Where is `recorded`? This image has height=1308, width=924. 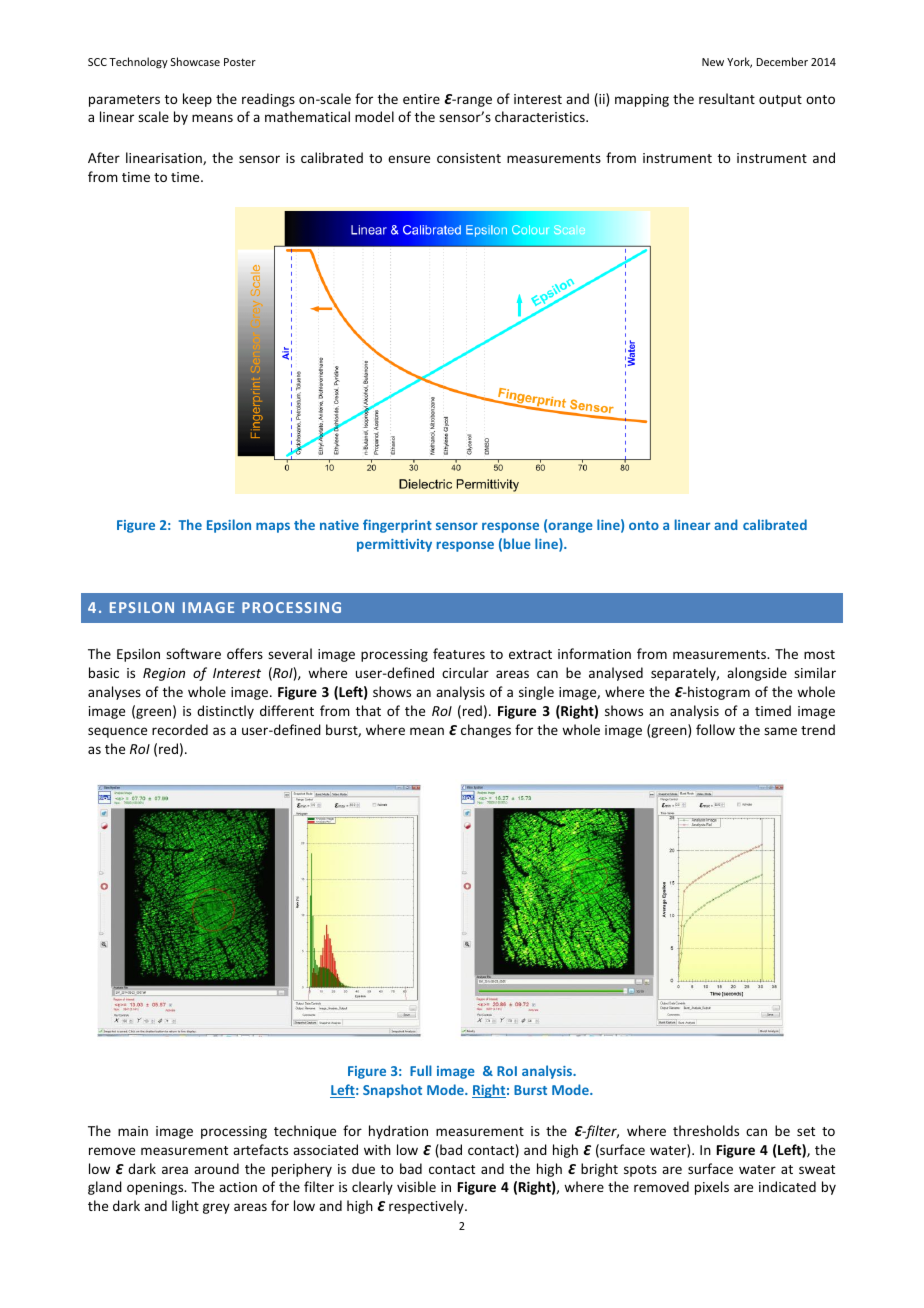 recorded is located at coordinates (180, 729).
